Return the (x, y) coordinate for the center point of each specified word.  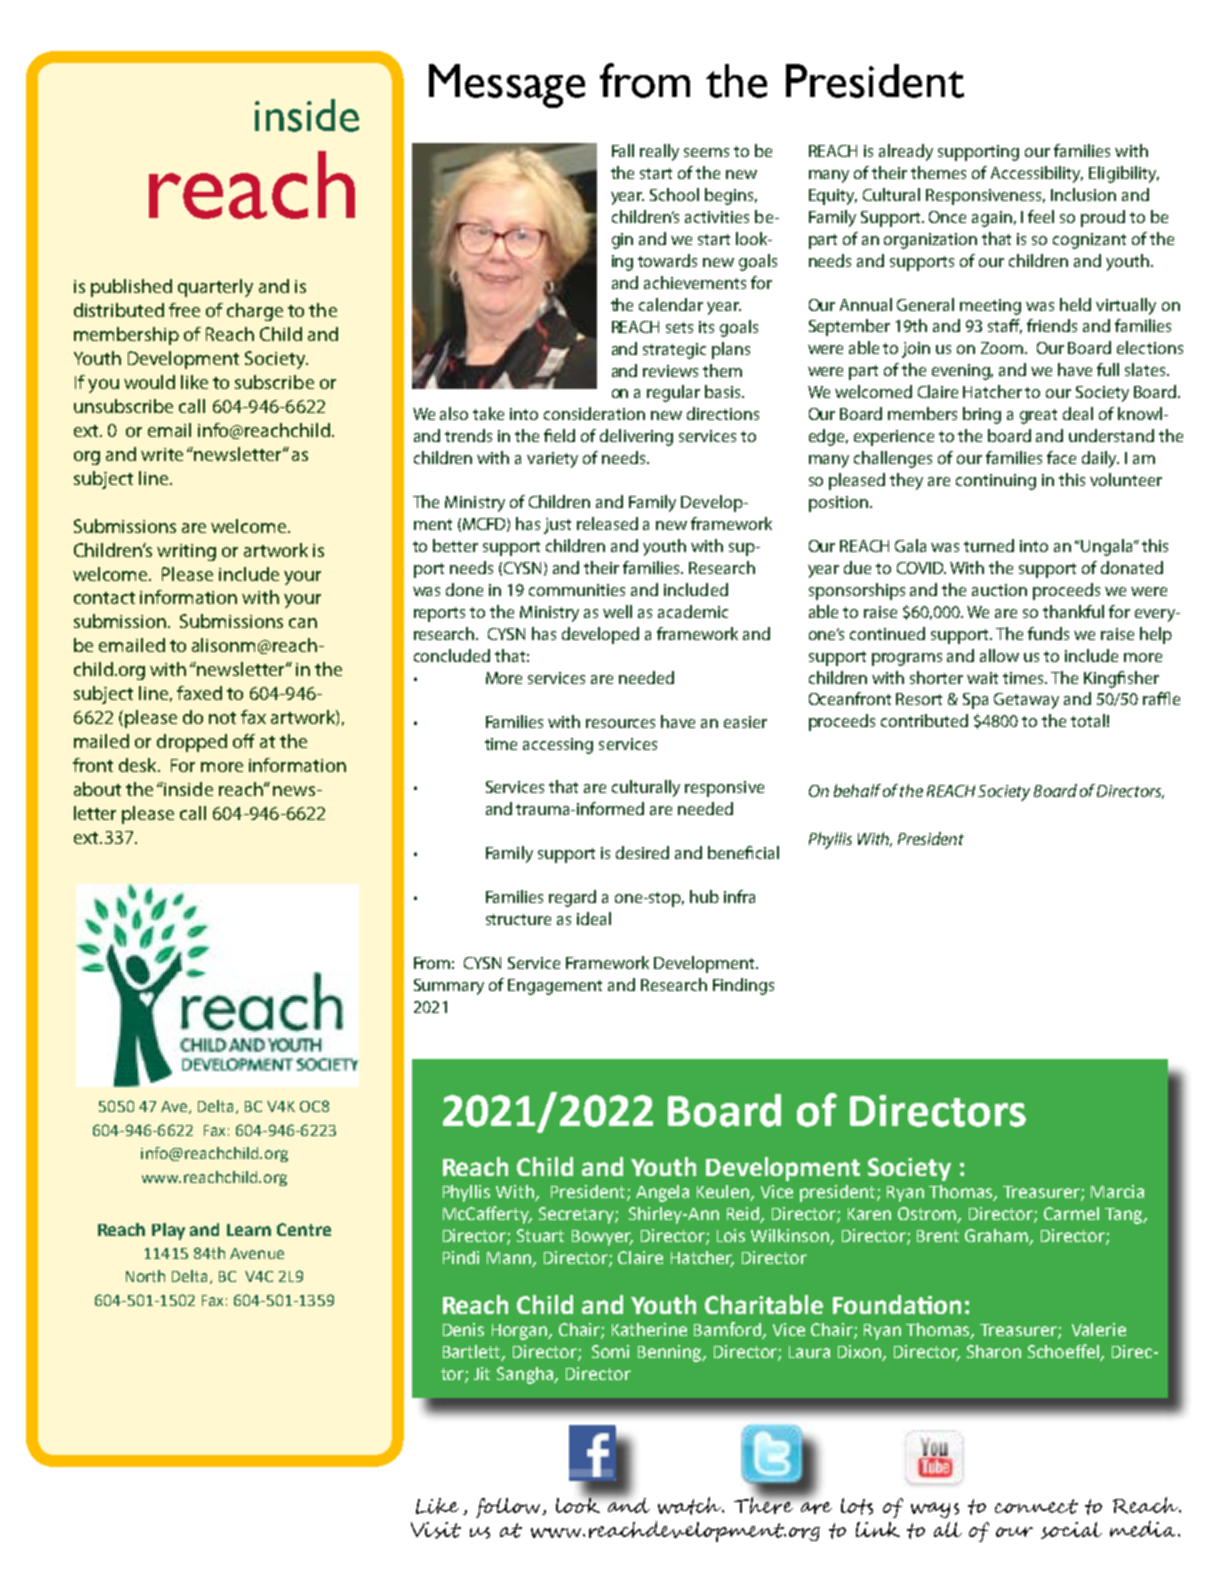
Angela (662, 1193)
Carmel (1071, 1213)
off (244, 741)
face (1061, 457)
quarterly (215, 288)
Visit (436, 1530)
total (1088, 720)
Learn (249, 1230)
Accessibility (1037, 174)
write (162, 454)
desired (642, 852)
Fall (623, 150)
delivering (636, 437)
